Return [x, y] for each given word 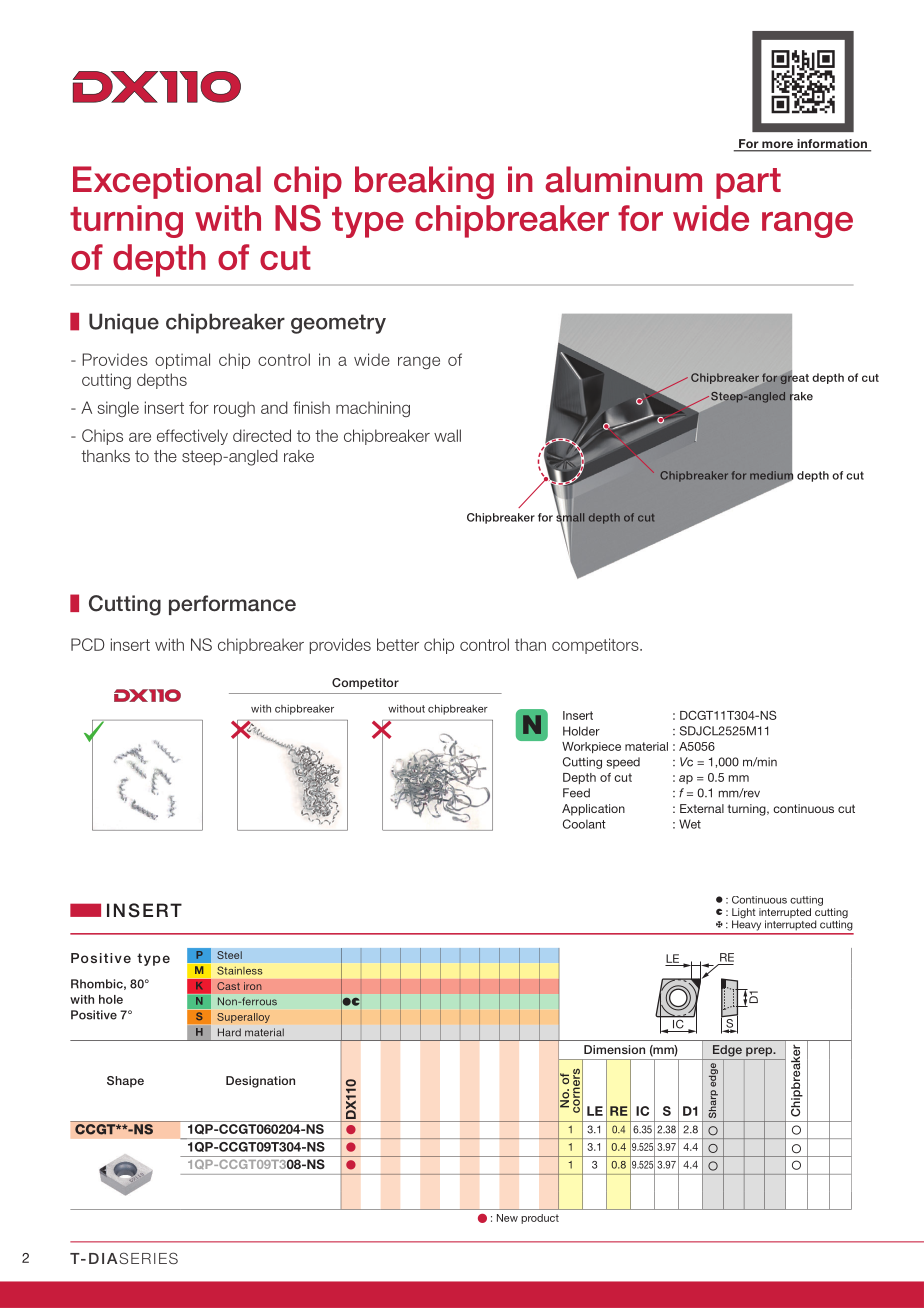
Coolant [584, 824]
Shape [125, 1082]
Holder [581, 731]
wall [447, 435]
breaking [424, 183]
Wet [690, 824]
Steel [229, 955]
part [748, 183]
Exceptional [167, 182]
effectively [192, 437]
